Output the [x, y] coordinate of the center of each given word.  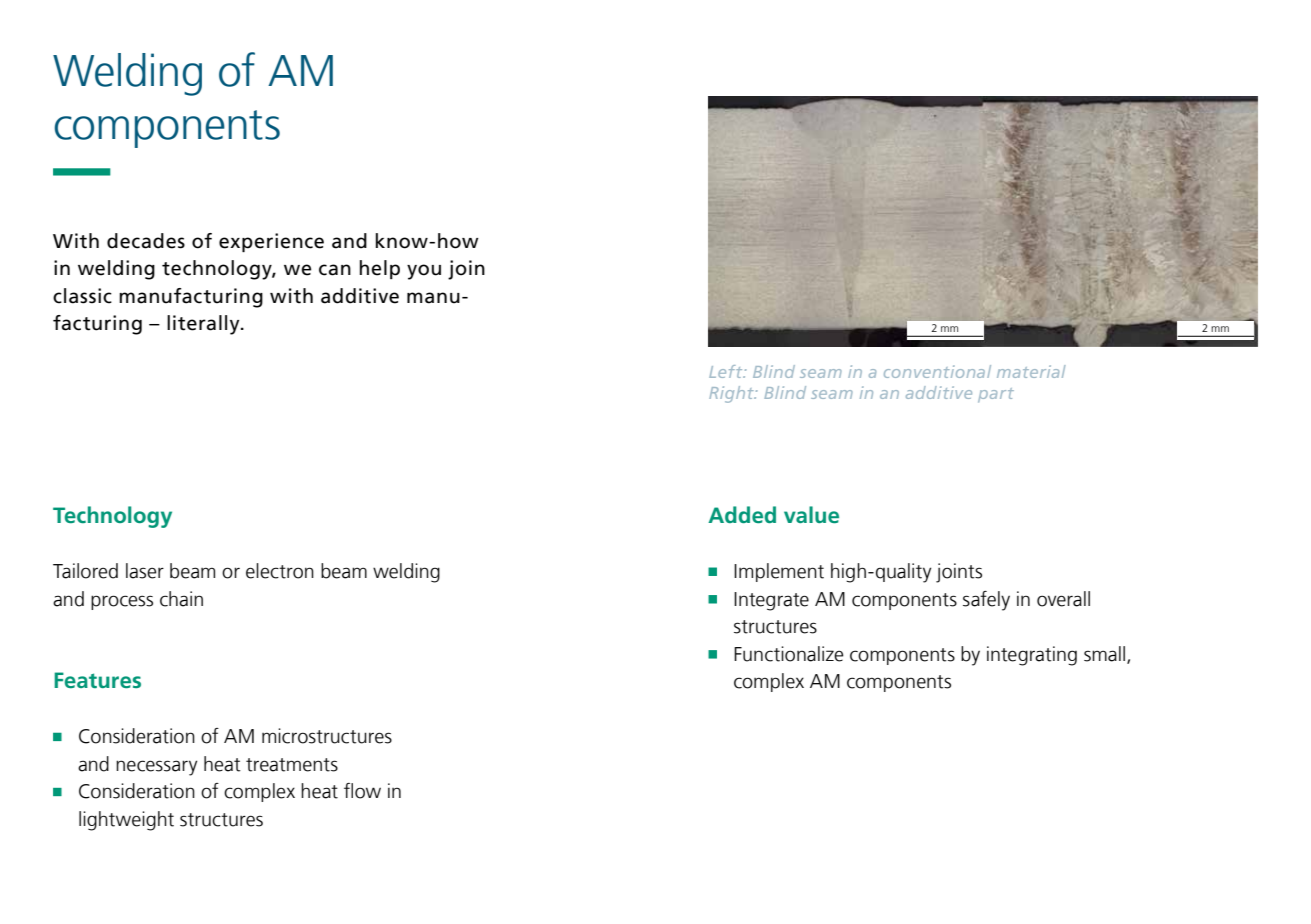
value [811, 514]
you [424, 272]
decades [146, 241]
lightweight [126, 821]
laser [145, 571]
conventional [937, 371]
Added [742, 514]
